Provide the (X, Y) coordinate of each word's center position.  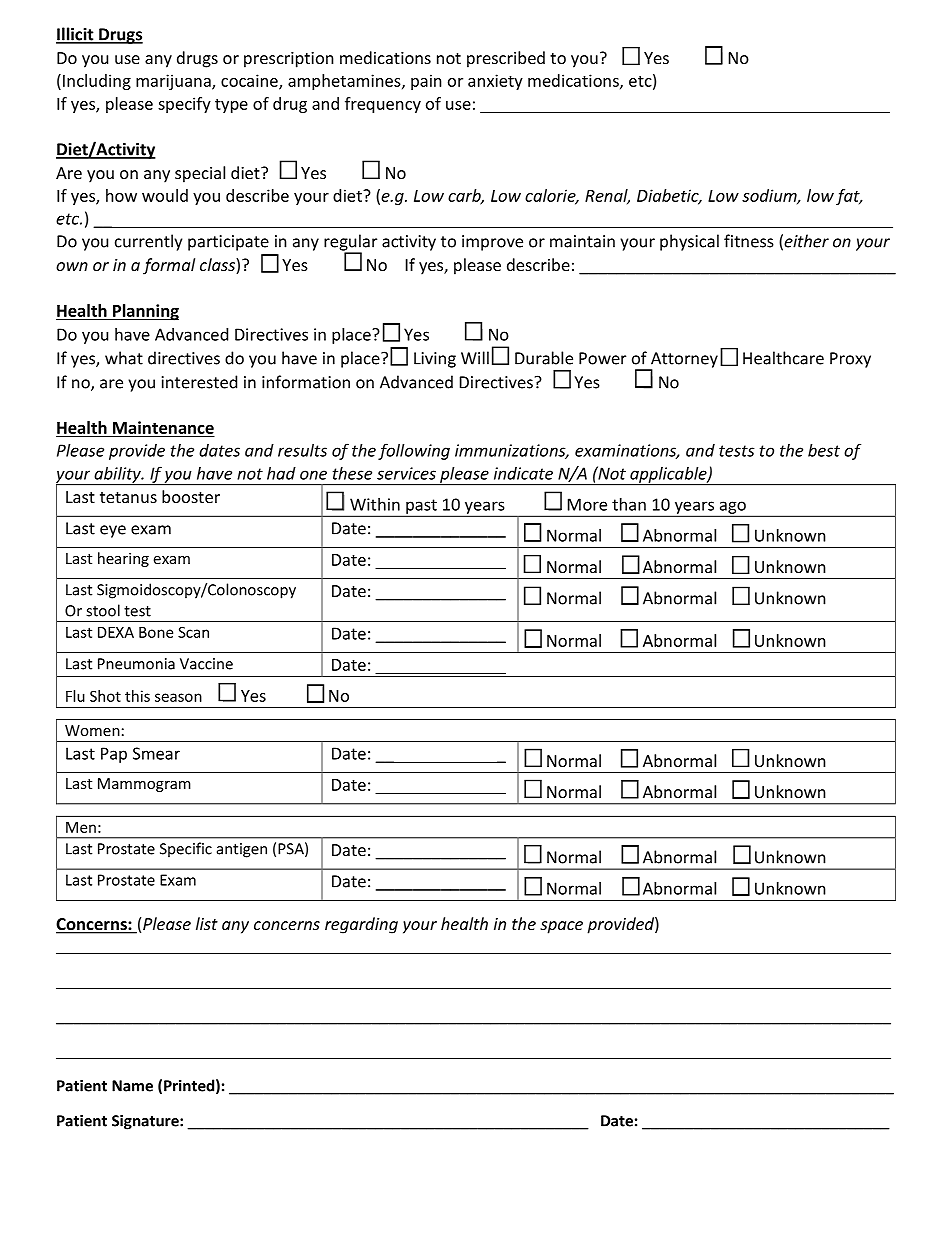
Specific (186, 850)
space (561, 927)
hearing (123, 559)
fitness (749, 241)
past (421, 507)
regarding (361, 925)
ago (732, 508)
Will (475, 358)
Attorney (683, 361)
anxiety (495, 82)
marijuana (174, 82)
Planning (145, 312)
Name (132, 1086)
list (207, 923)
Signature (146, 1122)
